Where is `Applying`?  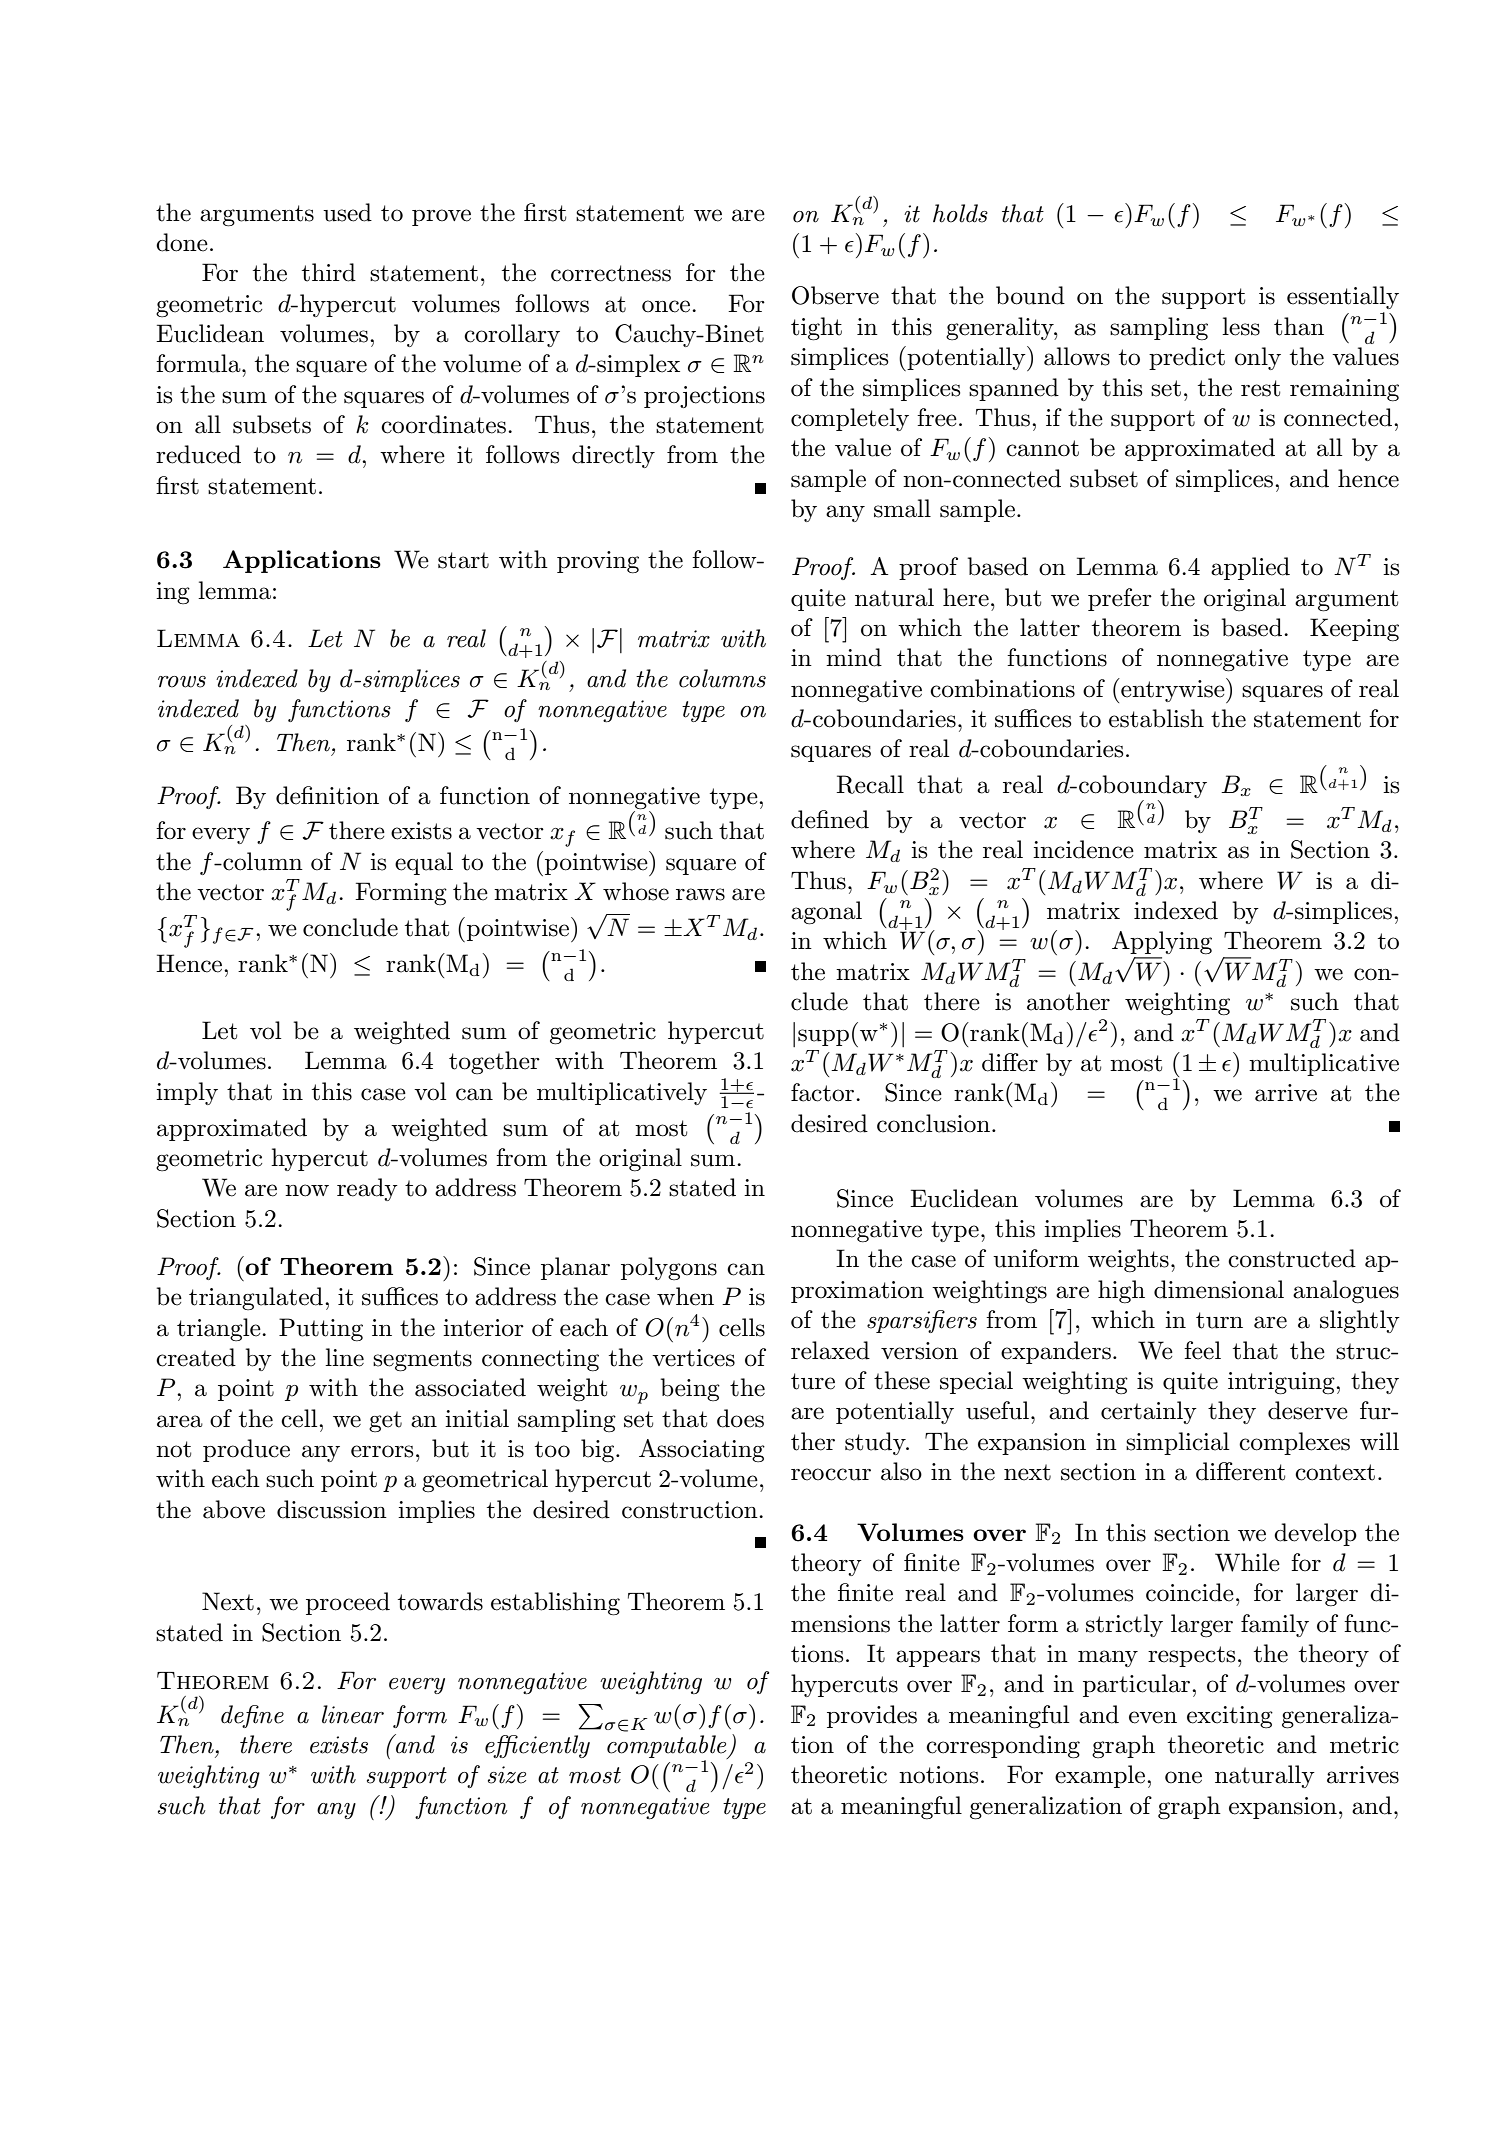
Applying is located at coordinates (1162, 943).
